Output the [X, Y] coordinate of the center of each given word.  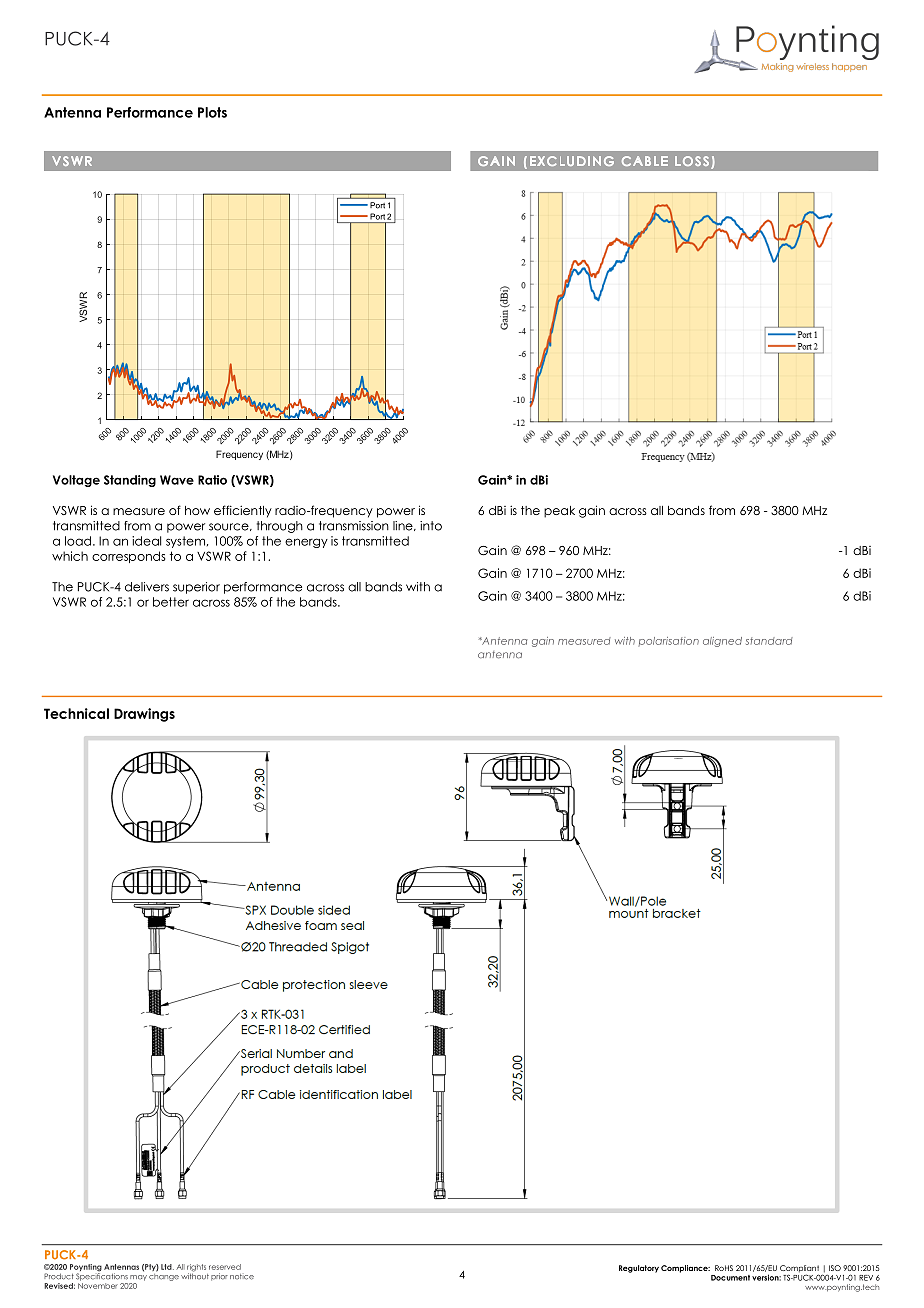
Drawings [144, 715]
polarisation [668, 642]
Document [730, 1278]
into [431, 526]
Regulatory [639, 1269]
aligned [722, 642]
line [404, 526]
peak [559, 512]
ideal [146, 541]
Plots [212, 112]
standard [769, 641]
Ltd [167, 1267]
